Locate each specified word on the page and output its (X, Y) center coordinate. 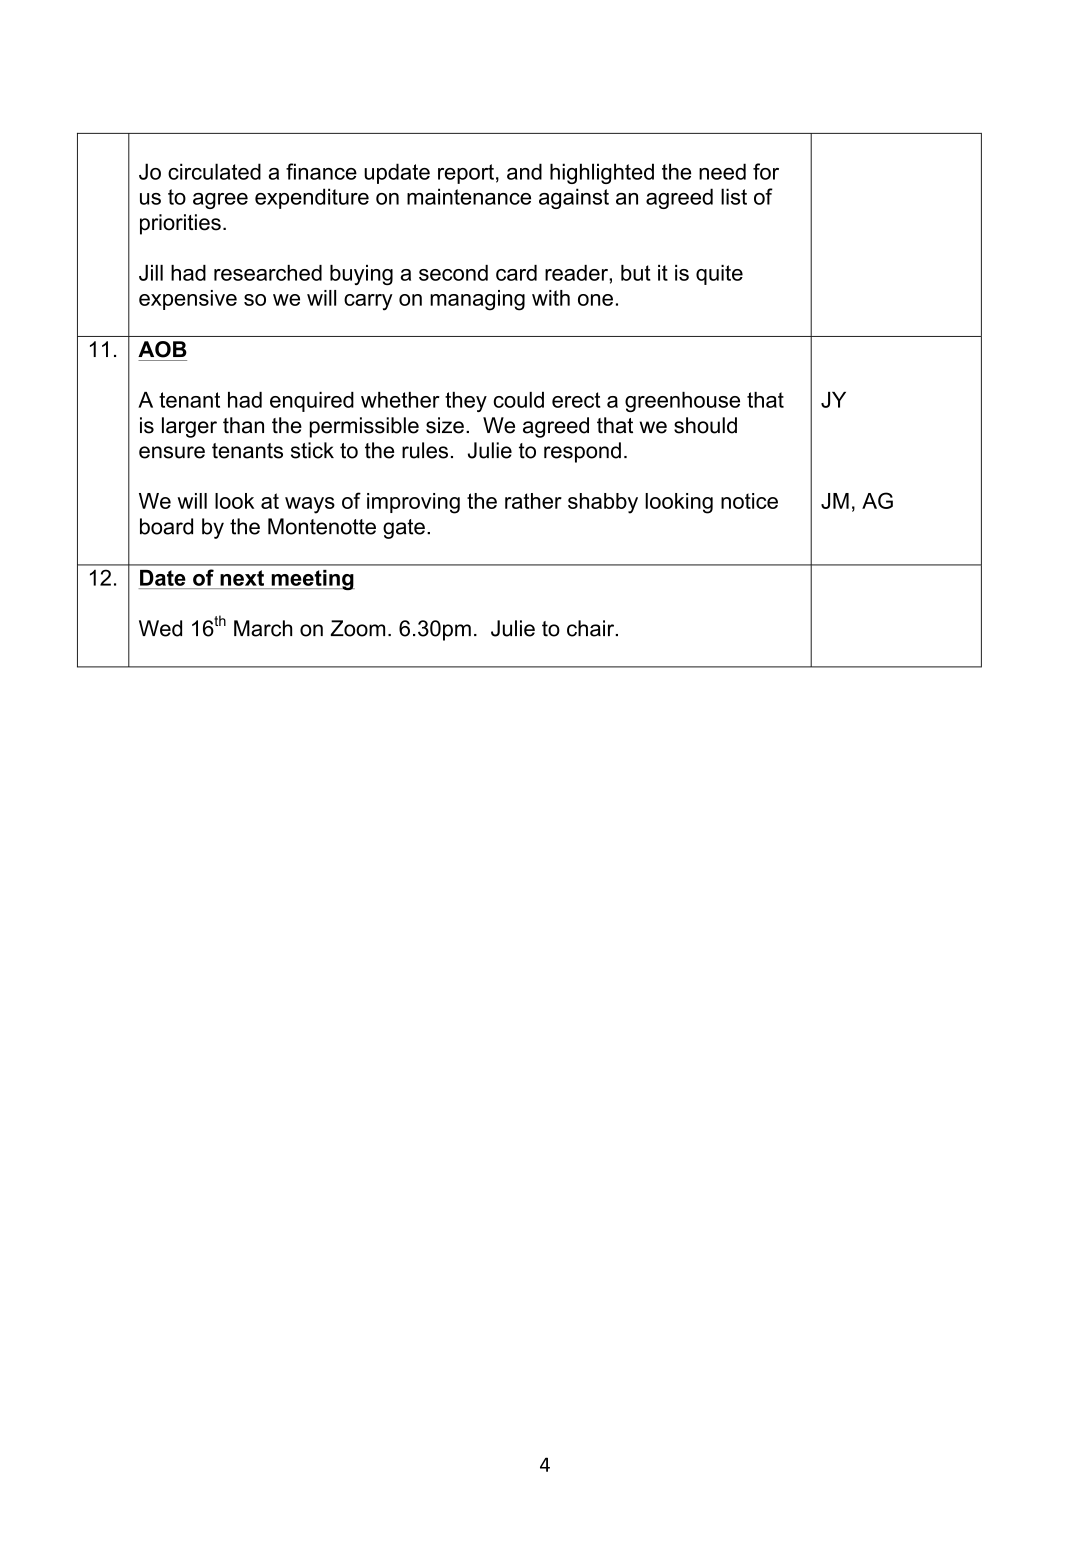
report (466, 174)
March (263, 628)
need (722, 171)
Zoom (358, 628)
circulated (214, 171)
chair (592, 628)
